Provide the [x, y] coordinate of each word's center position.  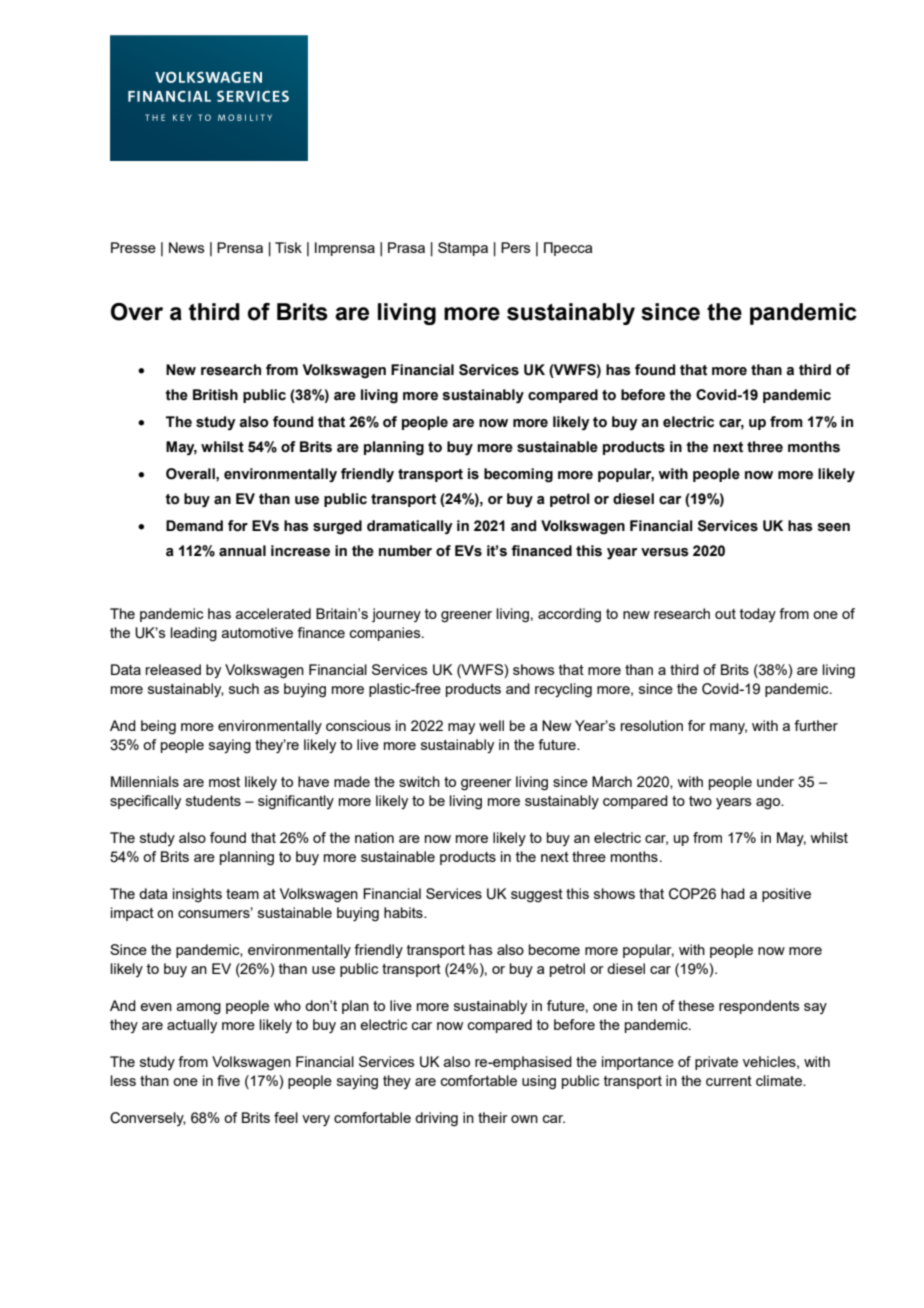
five [228, 1080]
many [728, 729]
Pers [516, 247]
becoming [518, 475]
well [491, 725]
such [244, 688]
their [493, 1117]
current [729, 1081]
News [187, 247]
